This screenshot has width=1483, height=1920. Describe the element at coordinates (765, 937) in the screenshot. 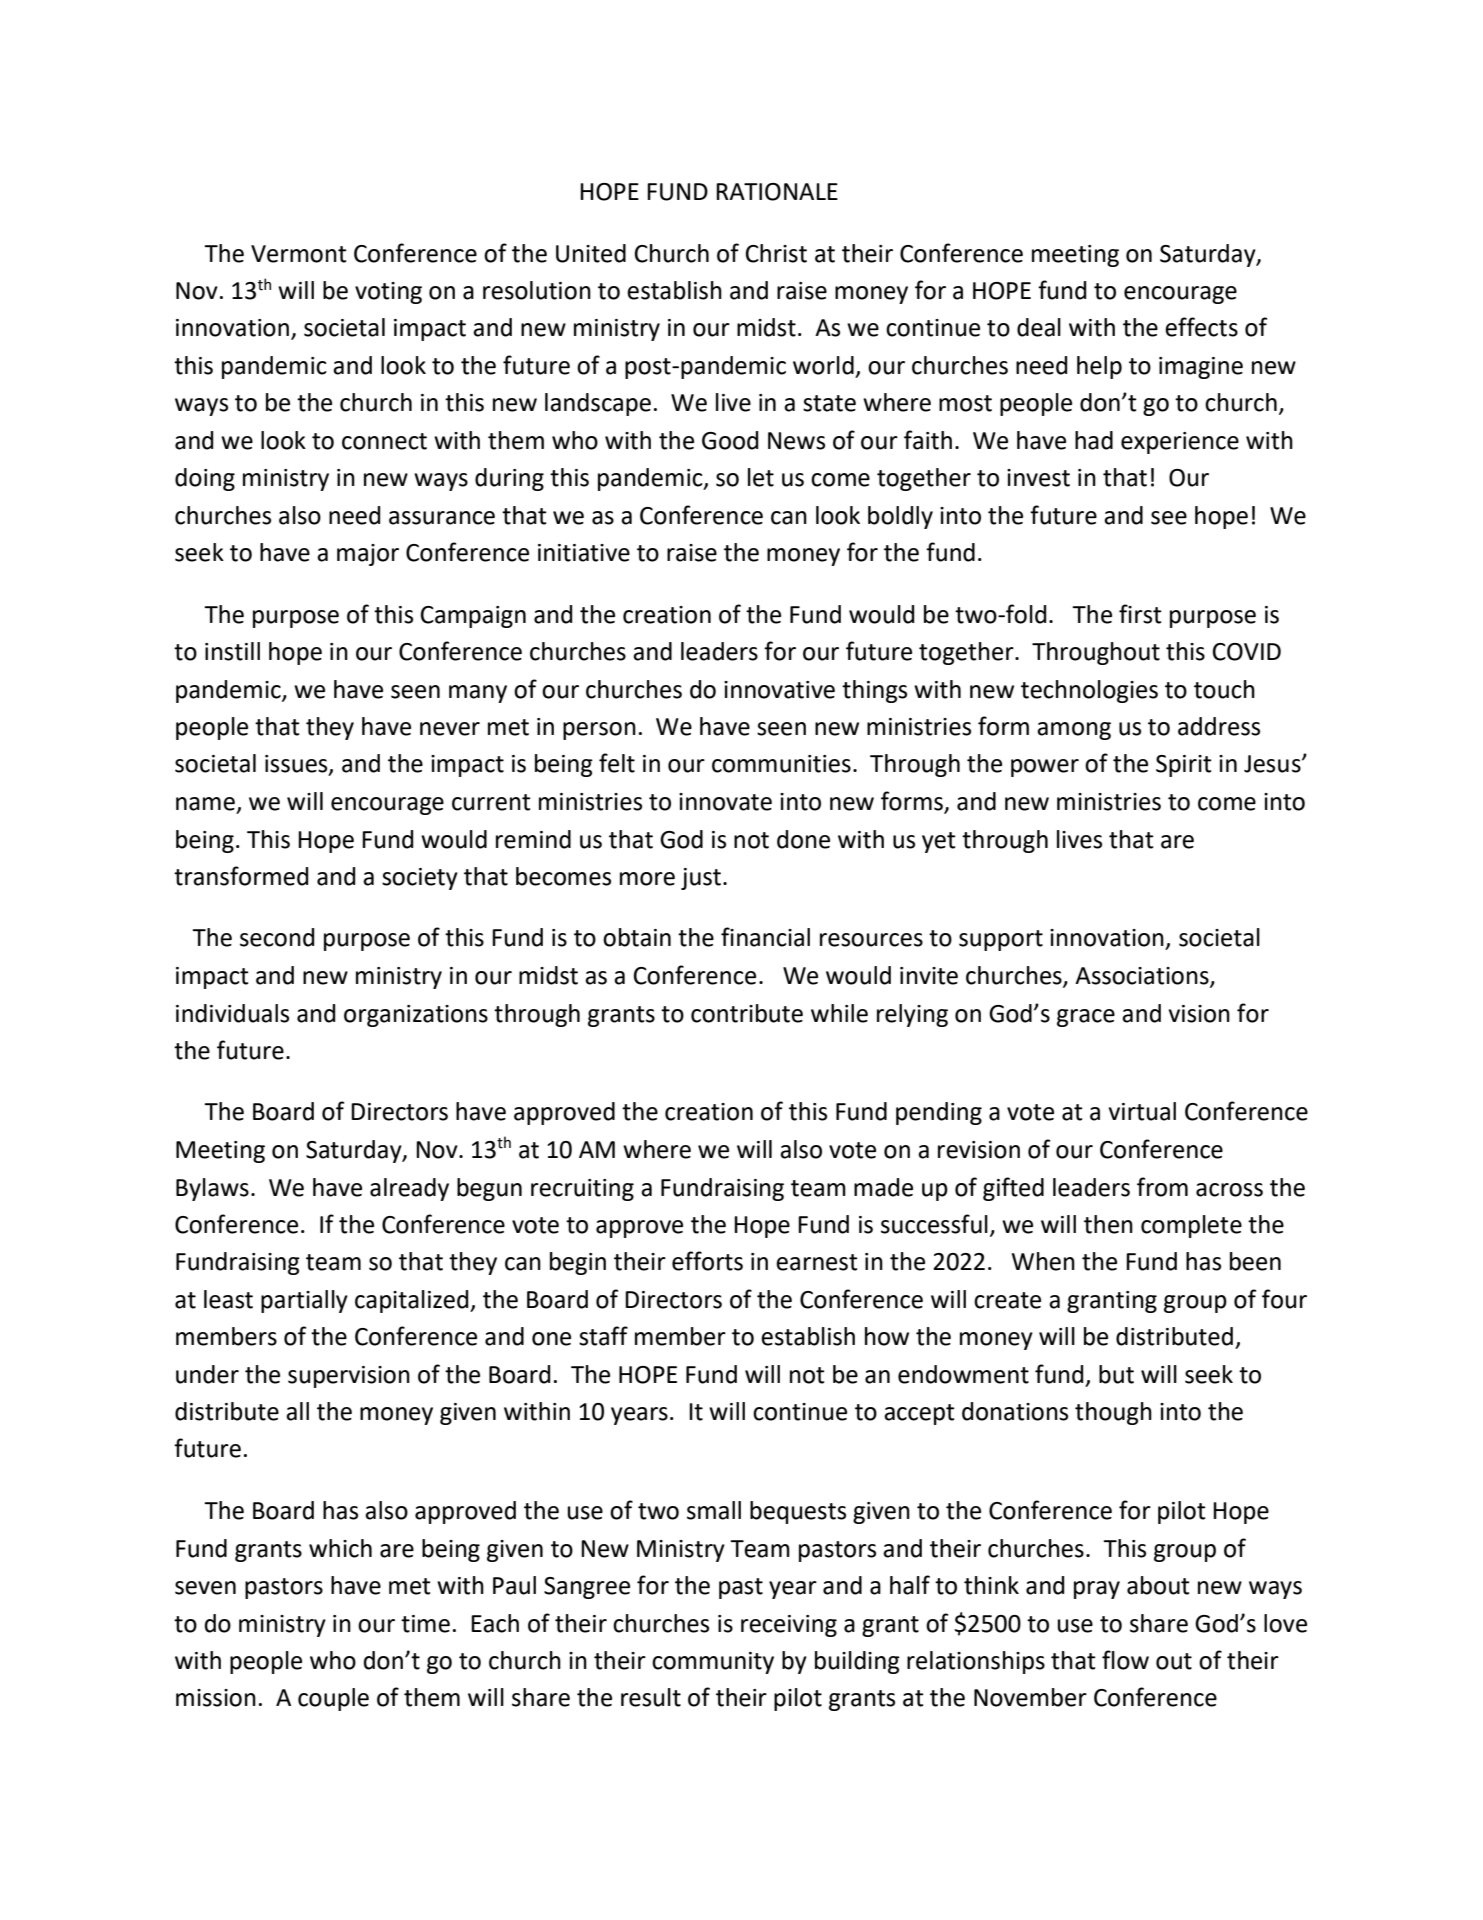

I see `financial` at that location.
